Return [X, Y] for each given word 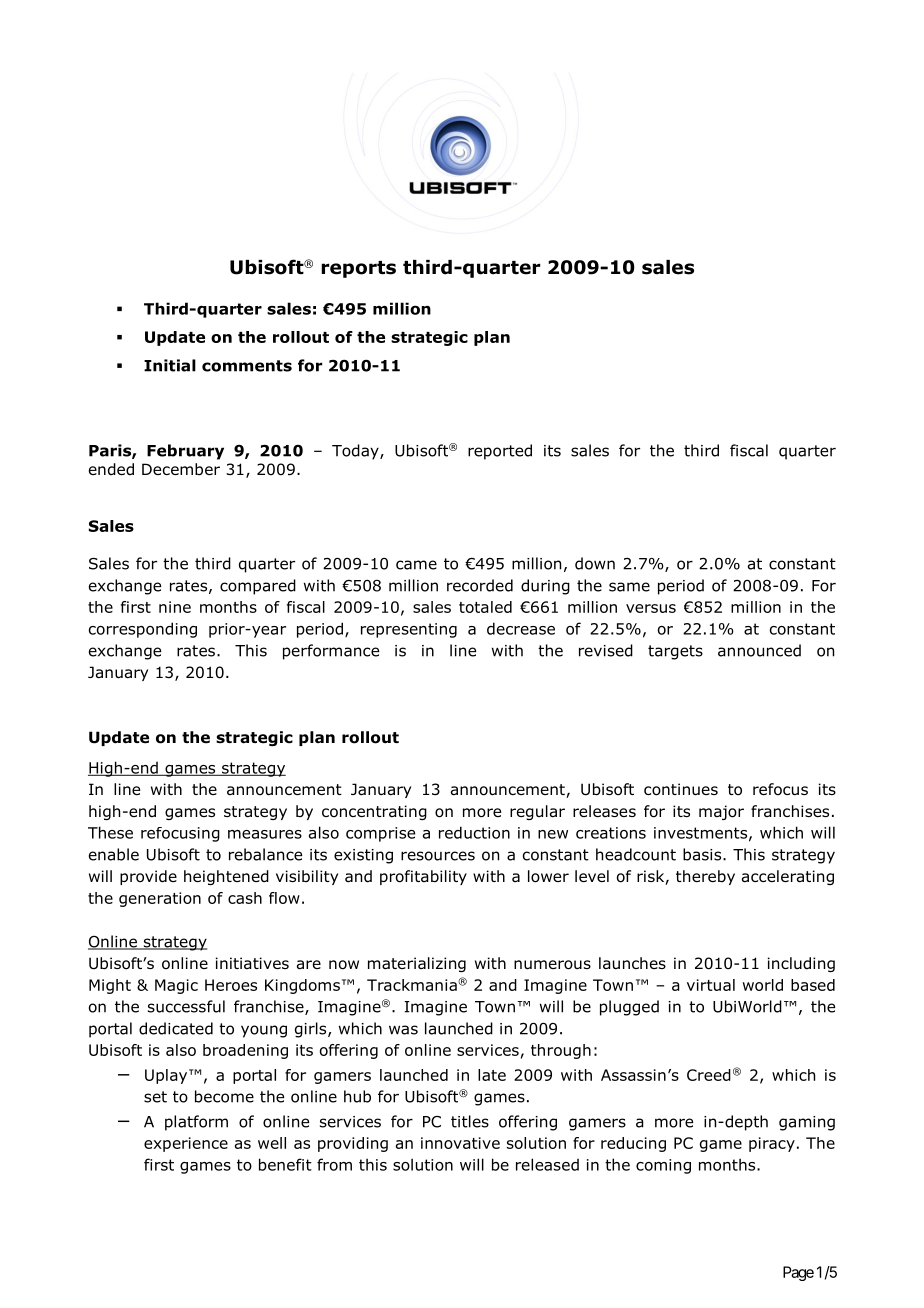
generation [160, 899]
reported [500, 452]
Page [798, 1273]
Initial [170, 365]
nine [175, 607]
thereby [705, 877]
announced [759, 650]
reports [358, 269]
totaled [485, 607]
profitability [423, 877]
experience [186, 1144]
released [547, 1164]
